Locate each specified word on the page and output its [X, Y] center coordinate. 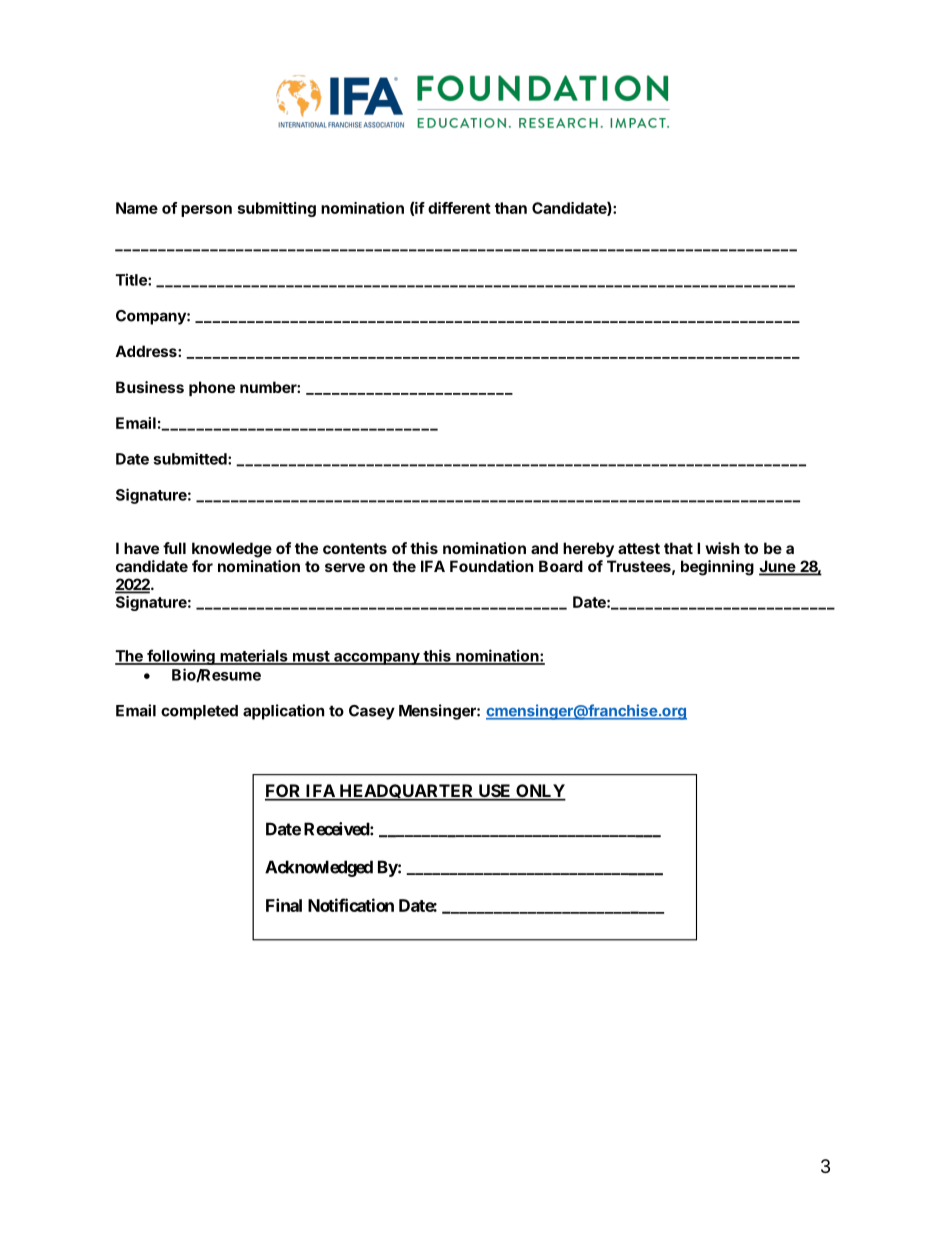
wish [722, 548]
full [174, 548]
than [511, 208]
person [206, 211]
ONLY [540, 792]
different [459, 208]
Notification [351, 905]
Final [284, 905]
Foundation [491, 566]
